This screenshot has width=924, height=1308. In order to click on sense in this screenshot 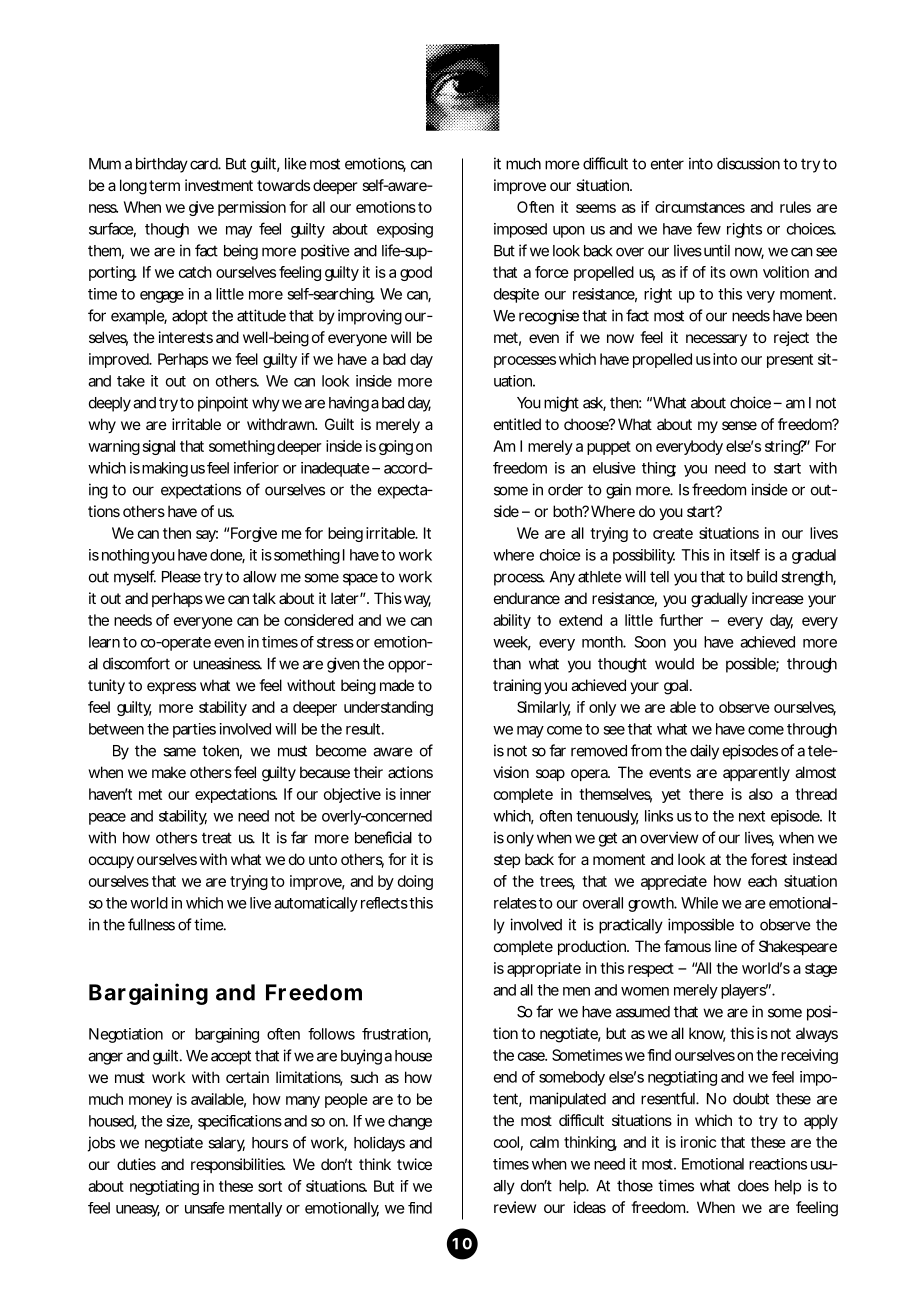, I will do `click(739, 425)`.
